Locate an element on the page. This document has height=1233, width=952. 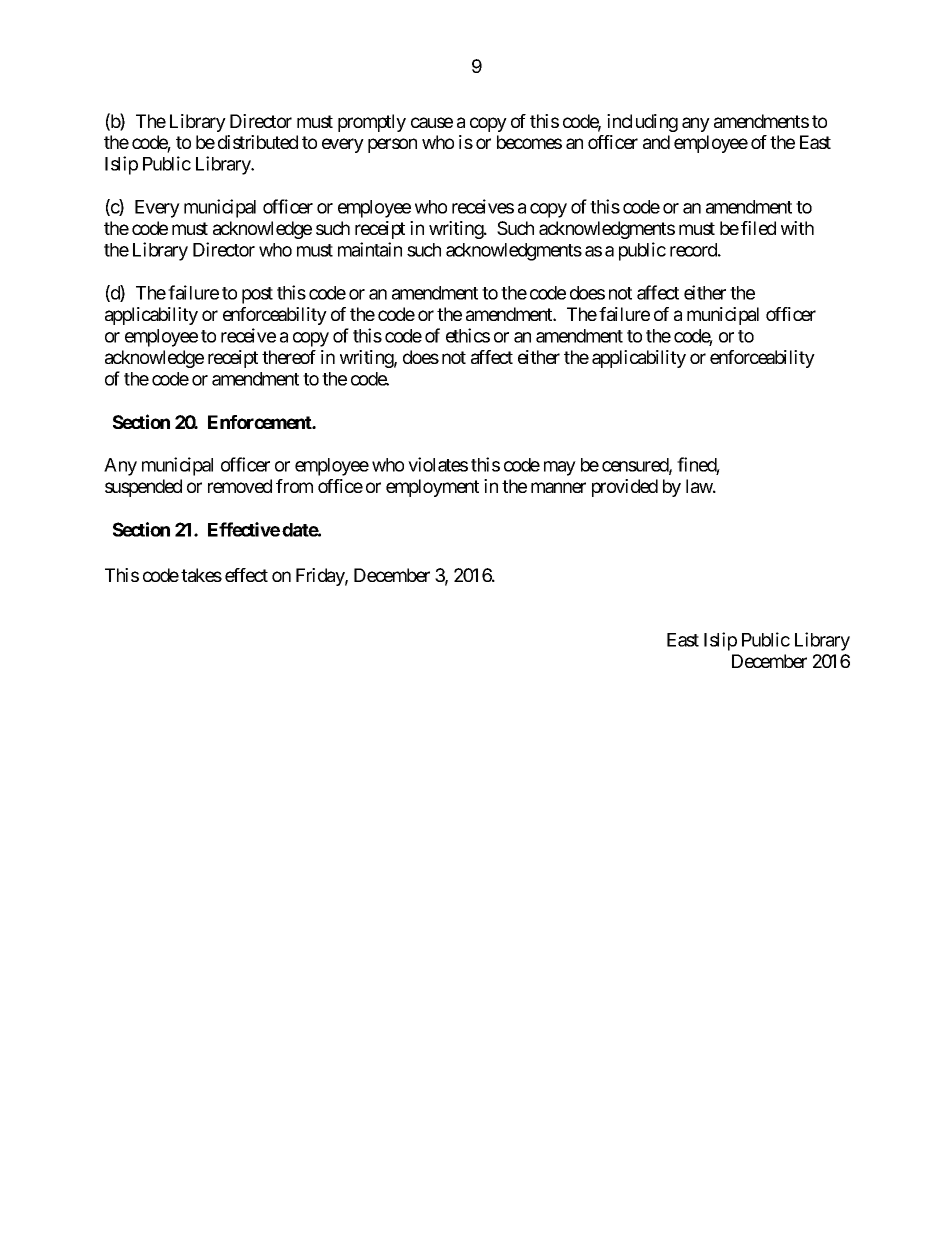
distributed is located at coordinates (258, 142).
